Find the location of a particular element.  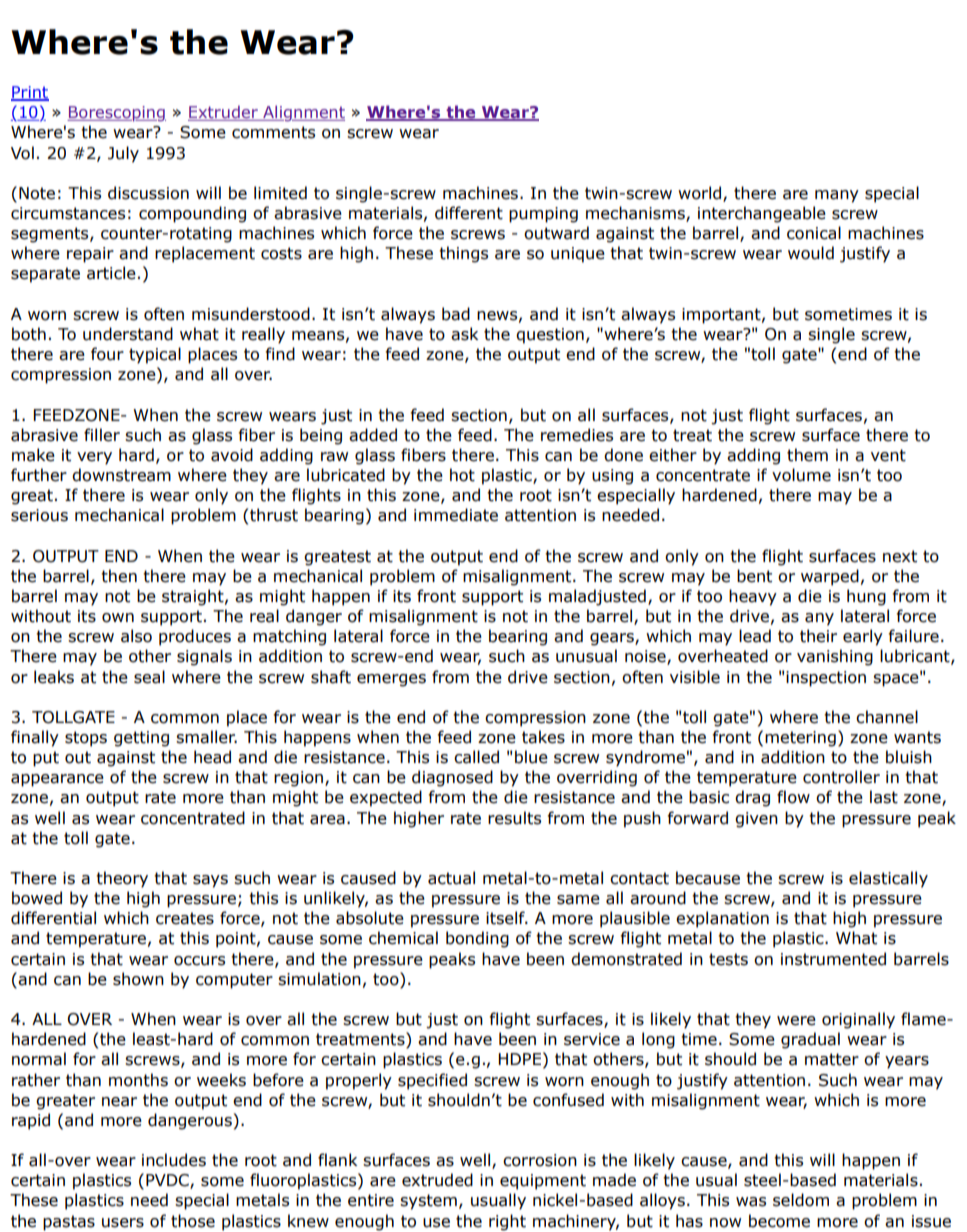

users is located at coordinates (123, 1223).
